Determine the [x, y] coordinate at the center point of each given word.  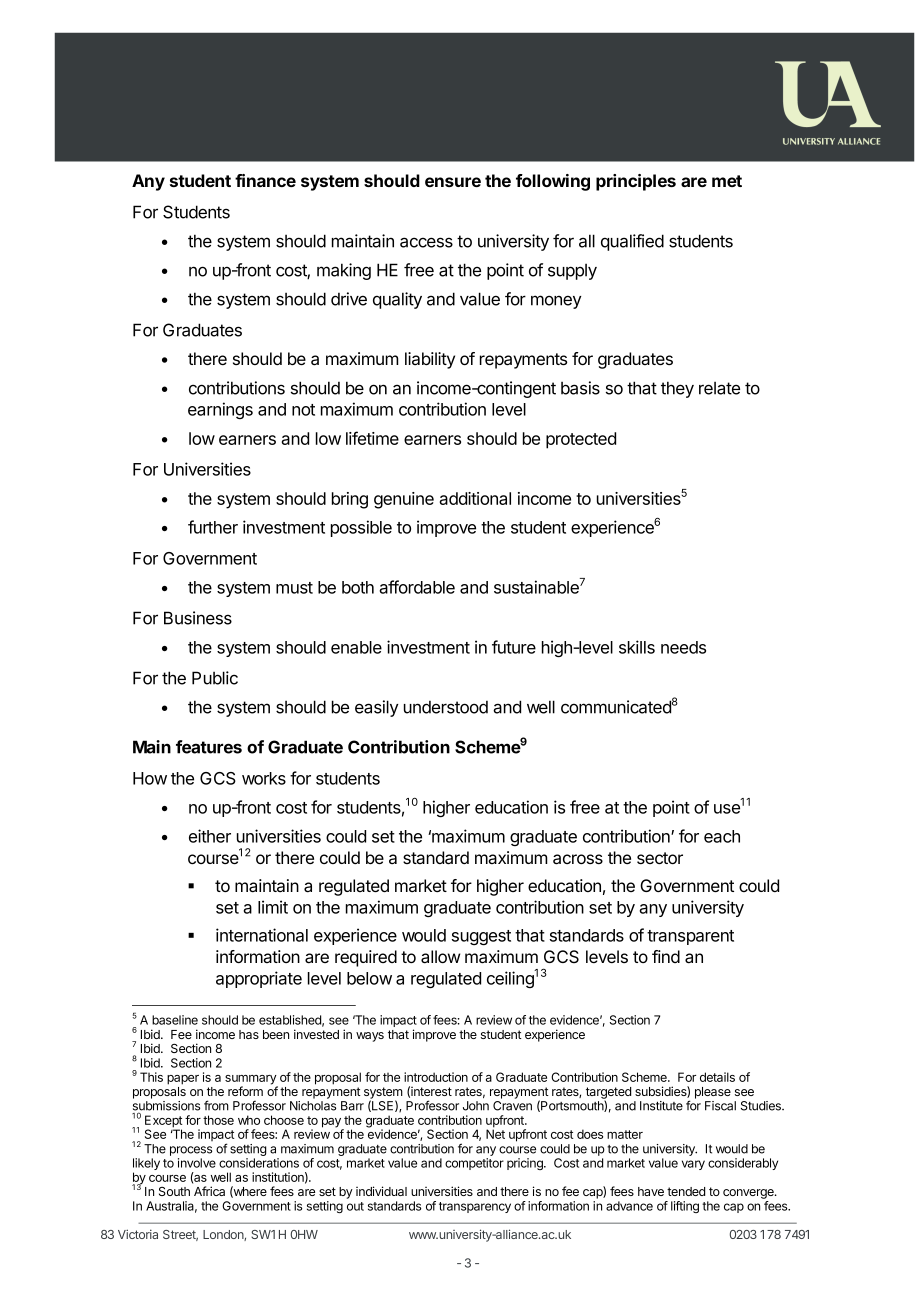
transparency [475, 1207]
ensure [453, 182]
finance [265, 180]
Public [215, 678]
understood [446, 707]
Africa [209, 1191]
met [727, 181]
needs [683, 647]
